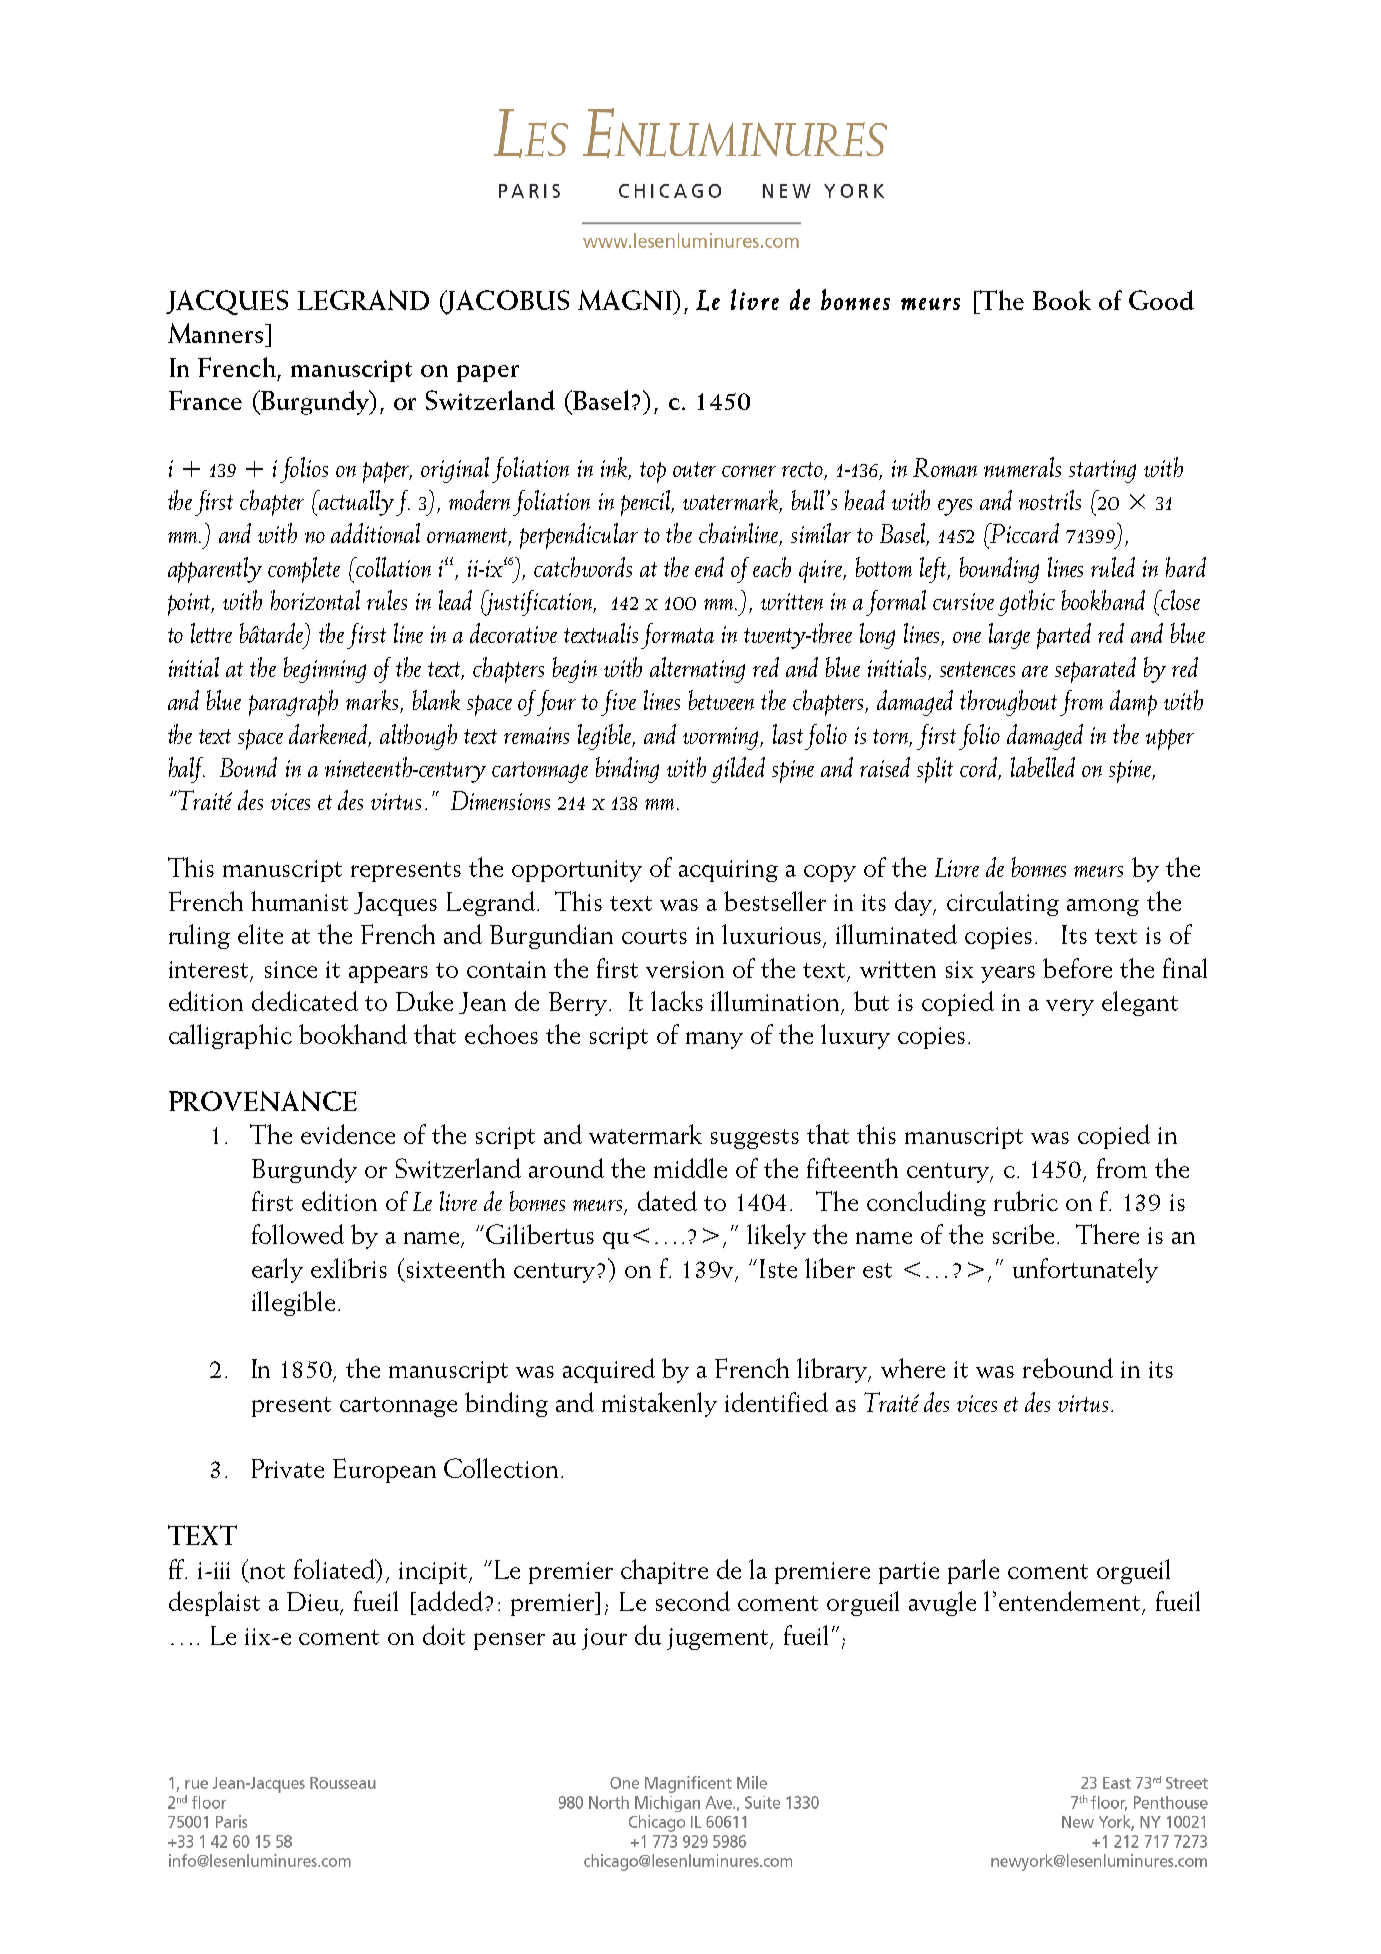  I want to click on Good, so click(1161, 300).
